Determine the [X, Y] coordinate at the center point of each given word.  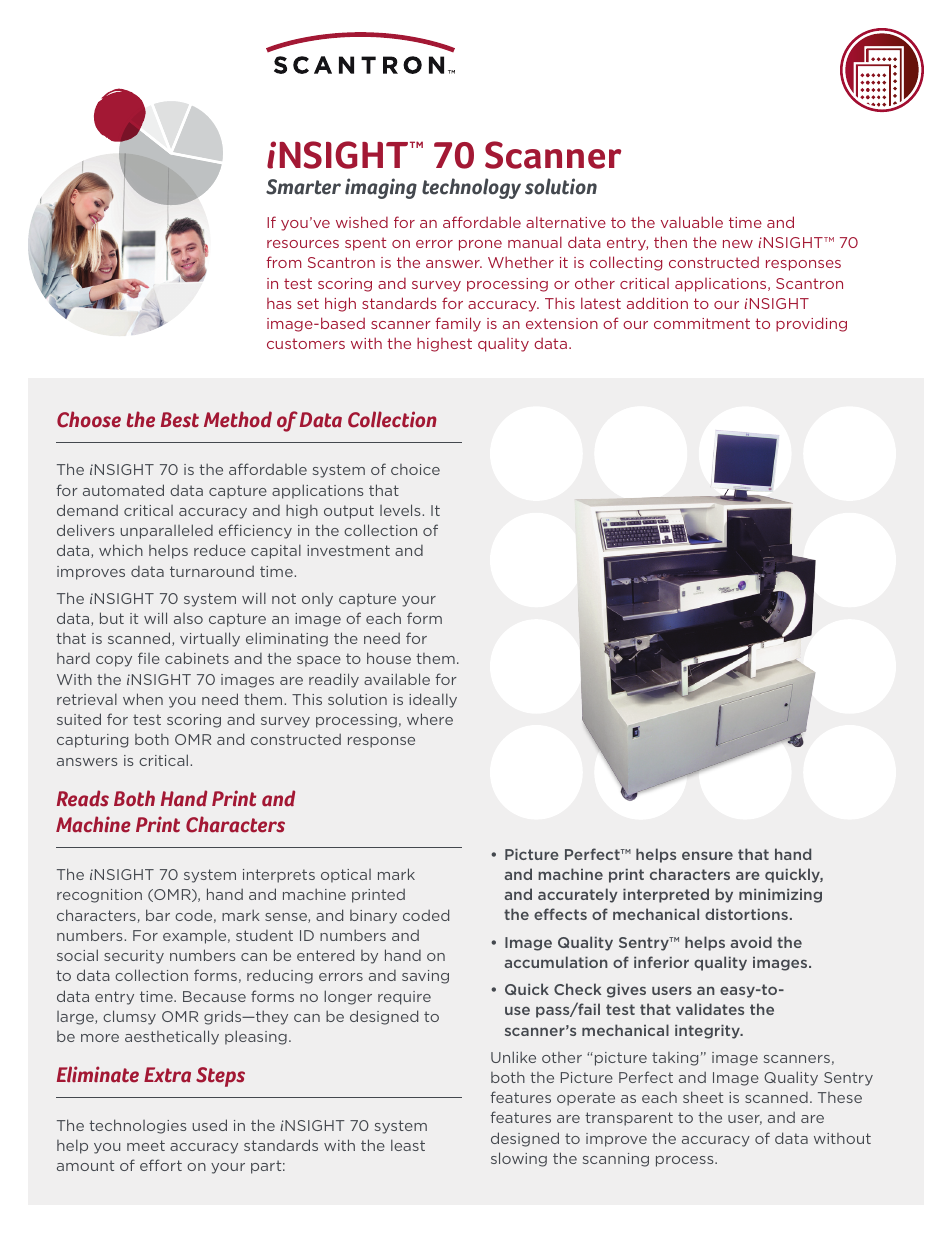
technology [471, 188]
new [738, 244]
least [408, 1145]
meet [146, 1145]
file [149, 658]
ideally [433, 700]
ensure [707, 855]
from [284, 262]
